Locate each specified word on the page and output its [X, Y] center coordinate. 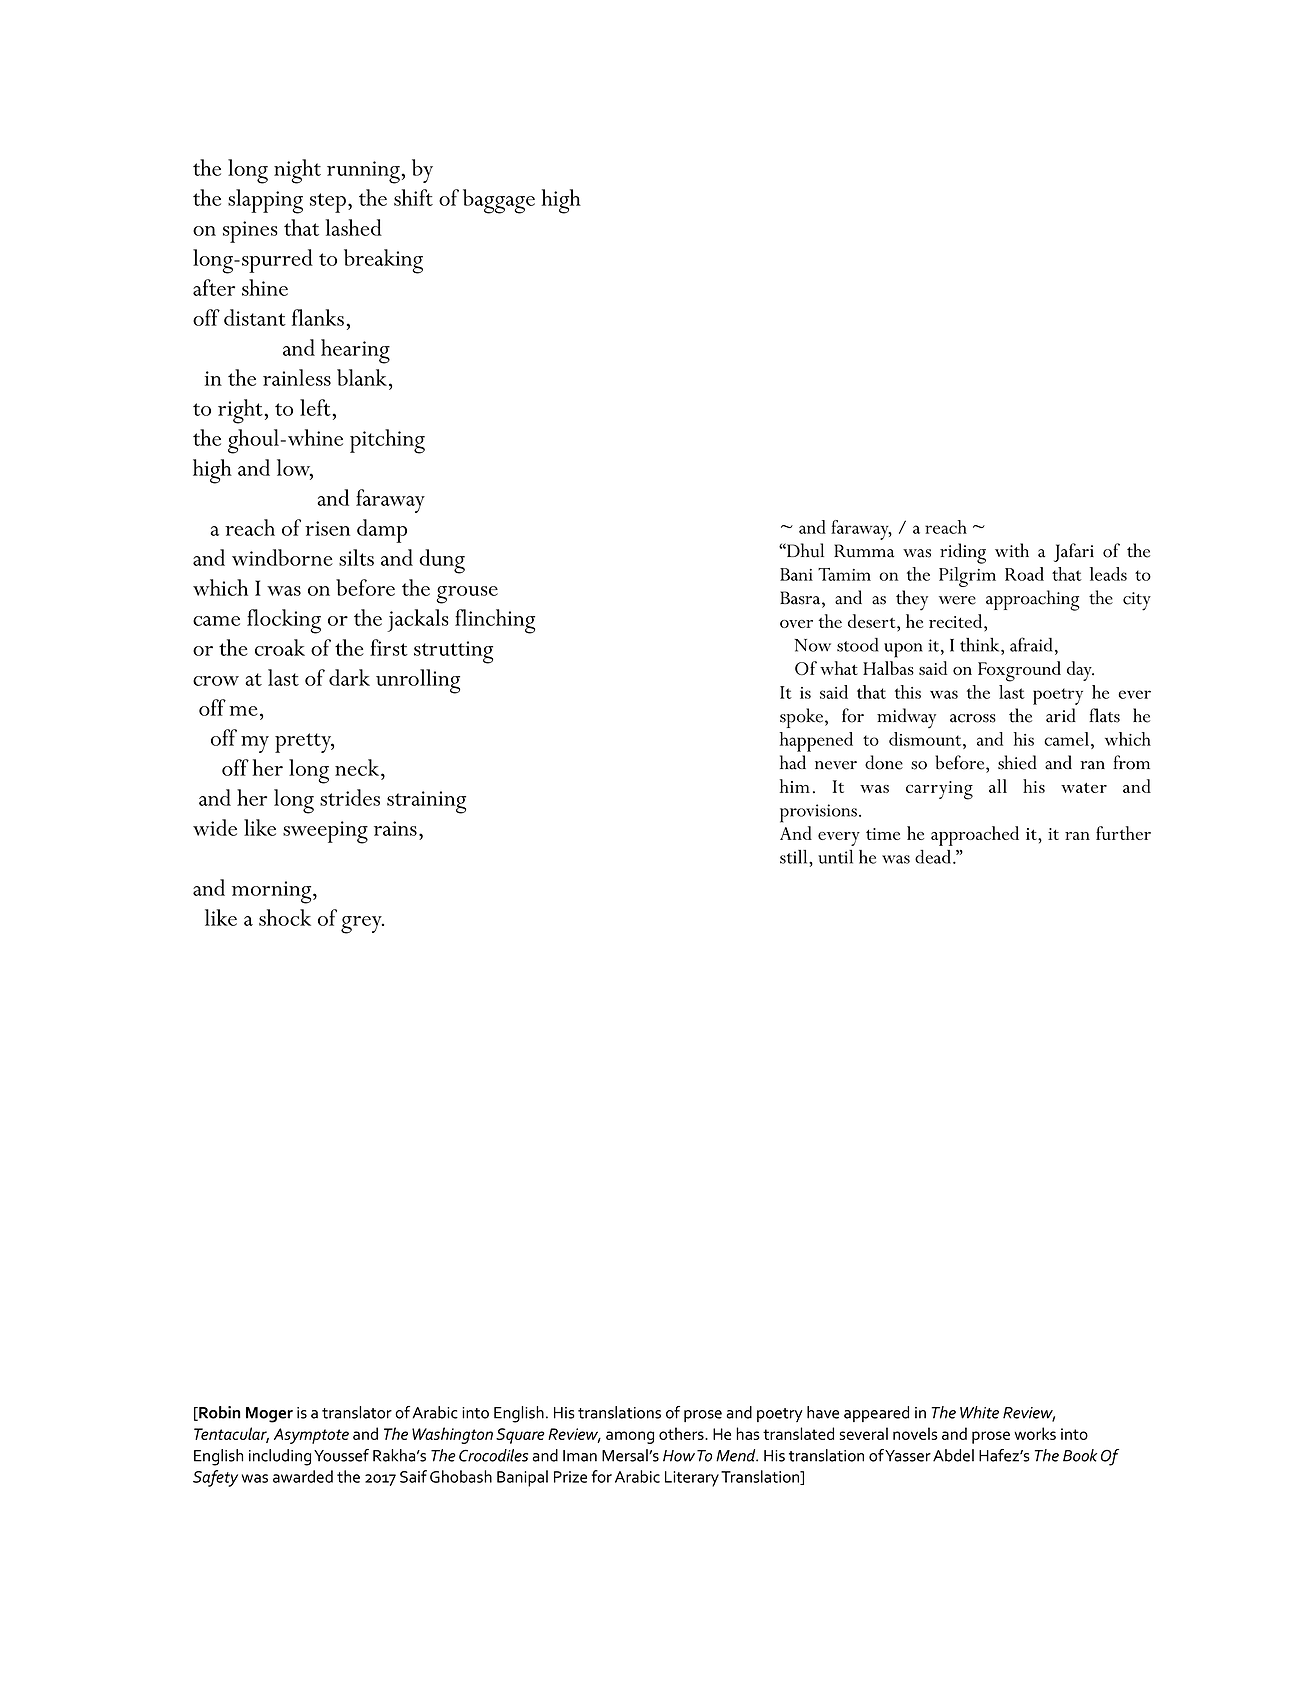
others [682, 1433]
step [328, 203]
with [1012, 550]
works [1035, 1433]
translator [357, 1412]
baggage [499, 201]
